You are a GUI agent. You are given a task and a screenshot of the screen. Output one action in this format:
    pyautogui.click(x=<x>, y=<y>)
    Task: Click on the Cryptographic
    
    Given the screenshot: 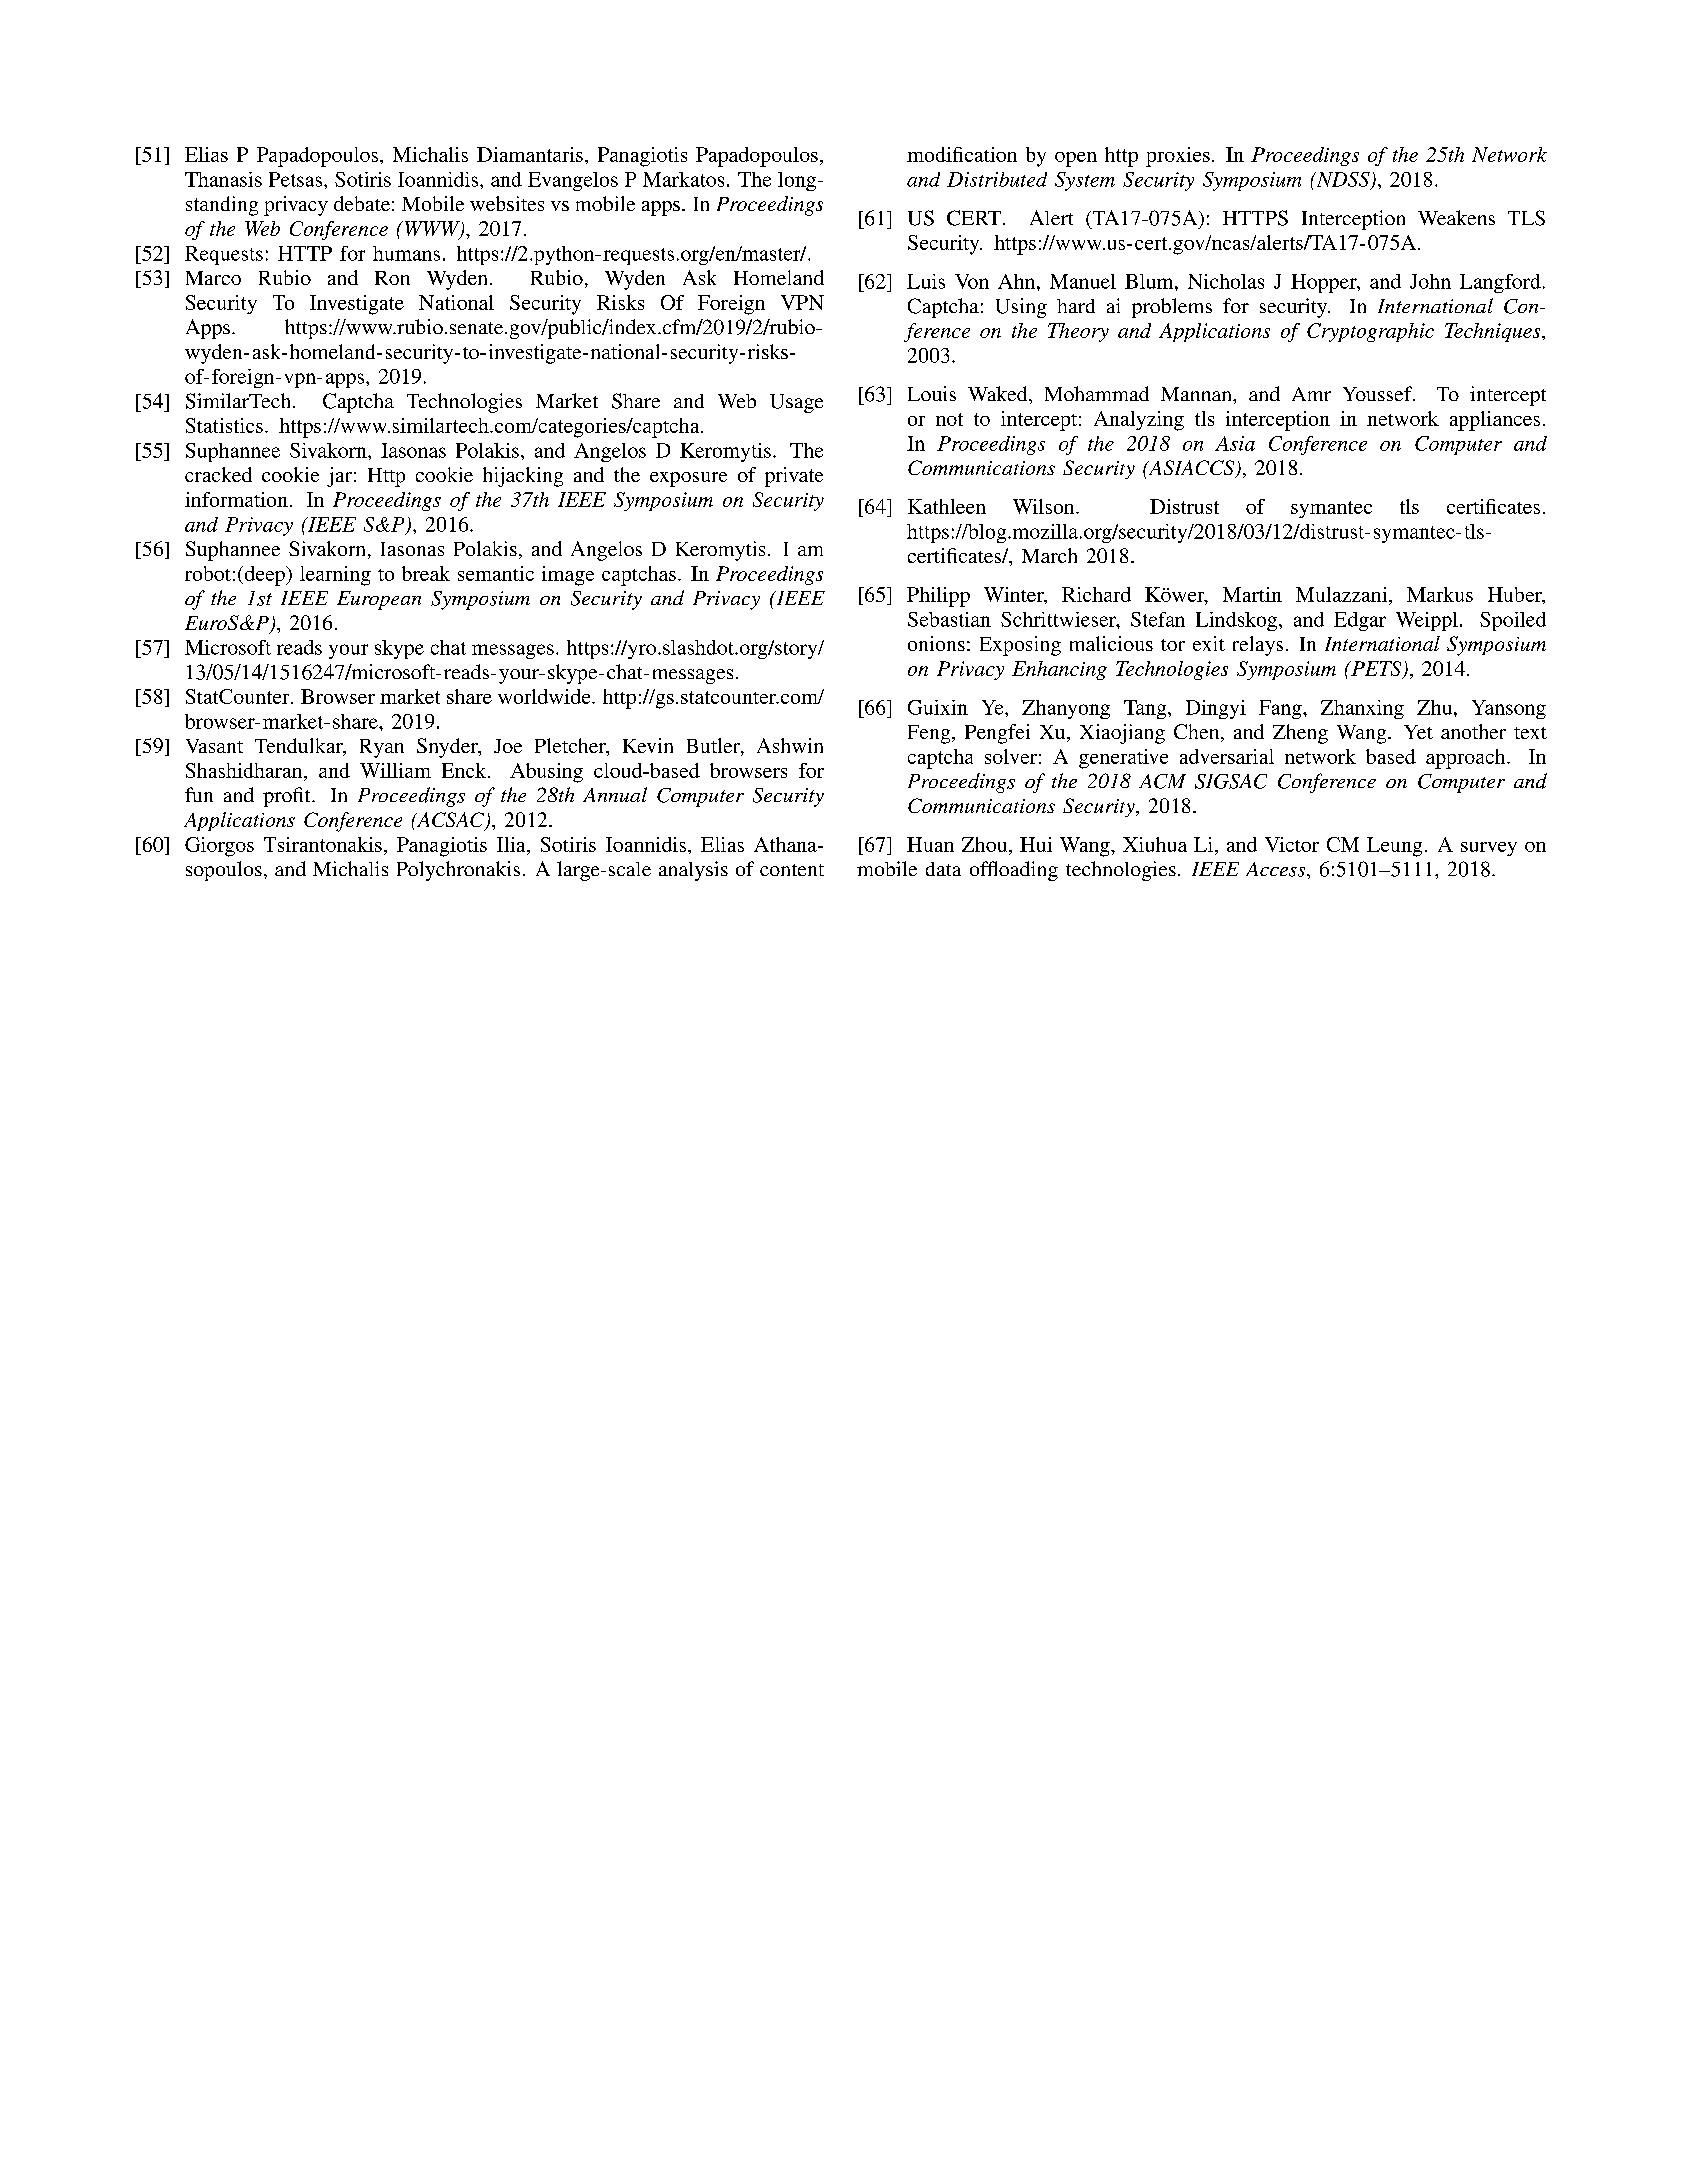 What is the action you would take?
    pyautogui.click(x=1370, y=332)
